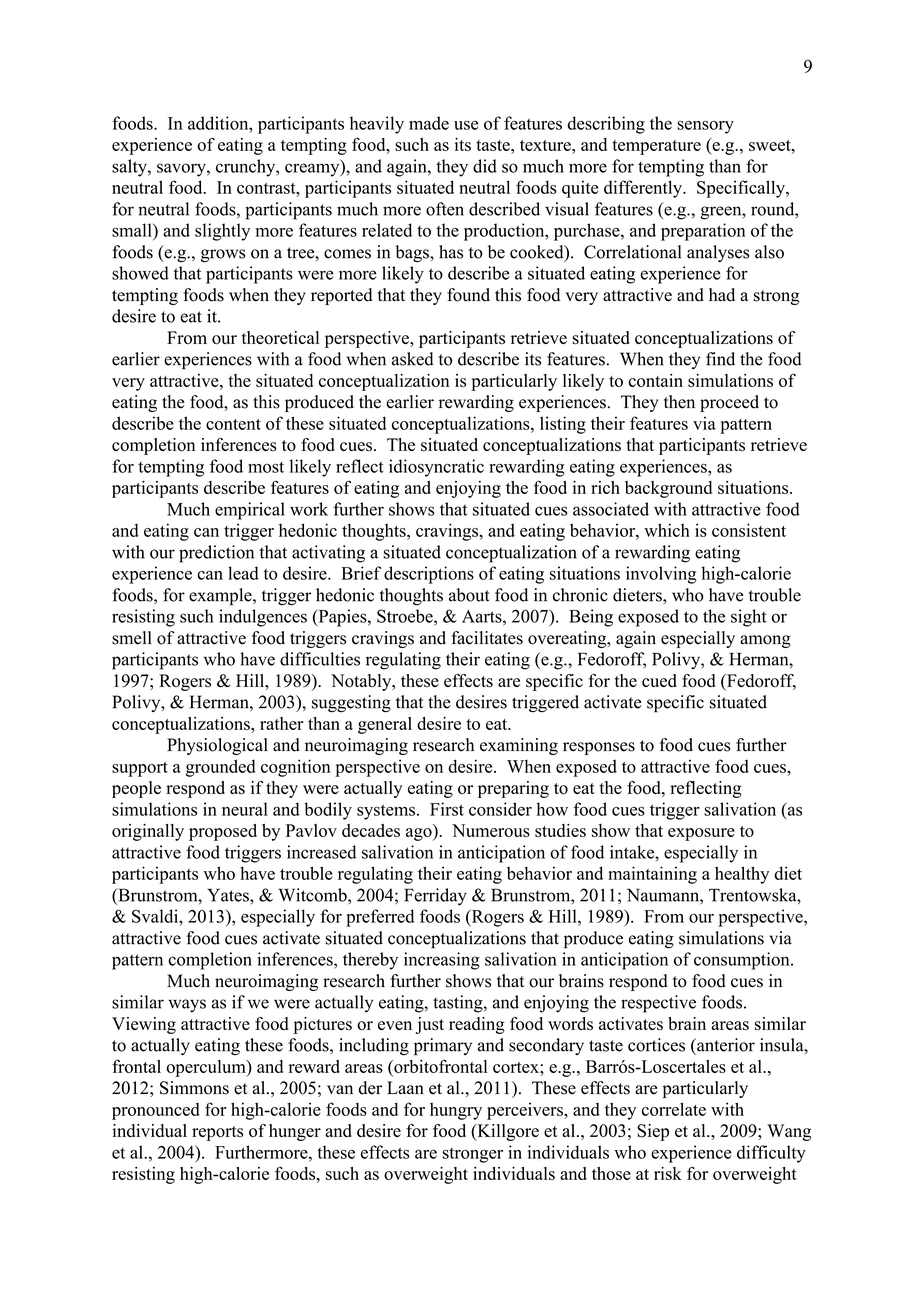 The width and height of the screenshot is (924, 1308). Describe the element at coordinates (705, 127) in the screenshot. I see `sensory` at that location.
